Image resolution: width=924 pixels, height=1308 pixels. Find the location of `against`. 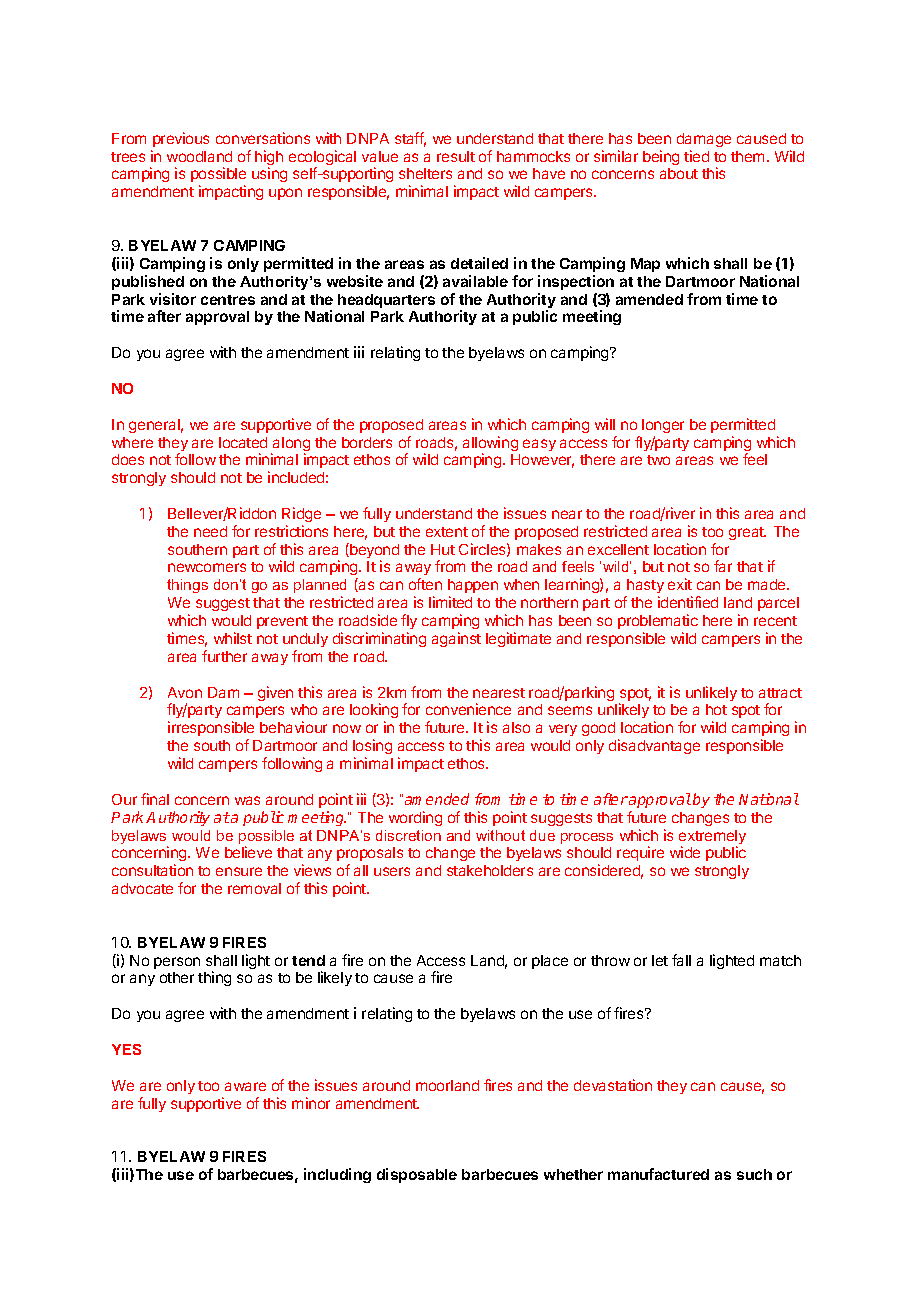

against is located at coordinates (456, 639).
